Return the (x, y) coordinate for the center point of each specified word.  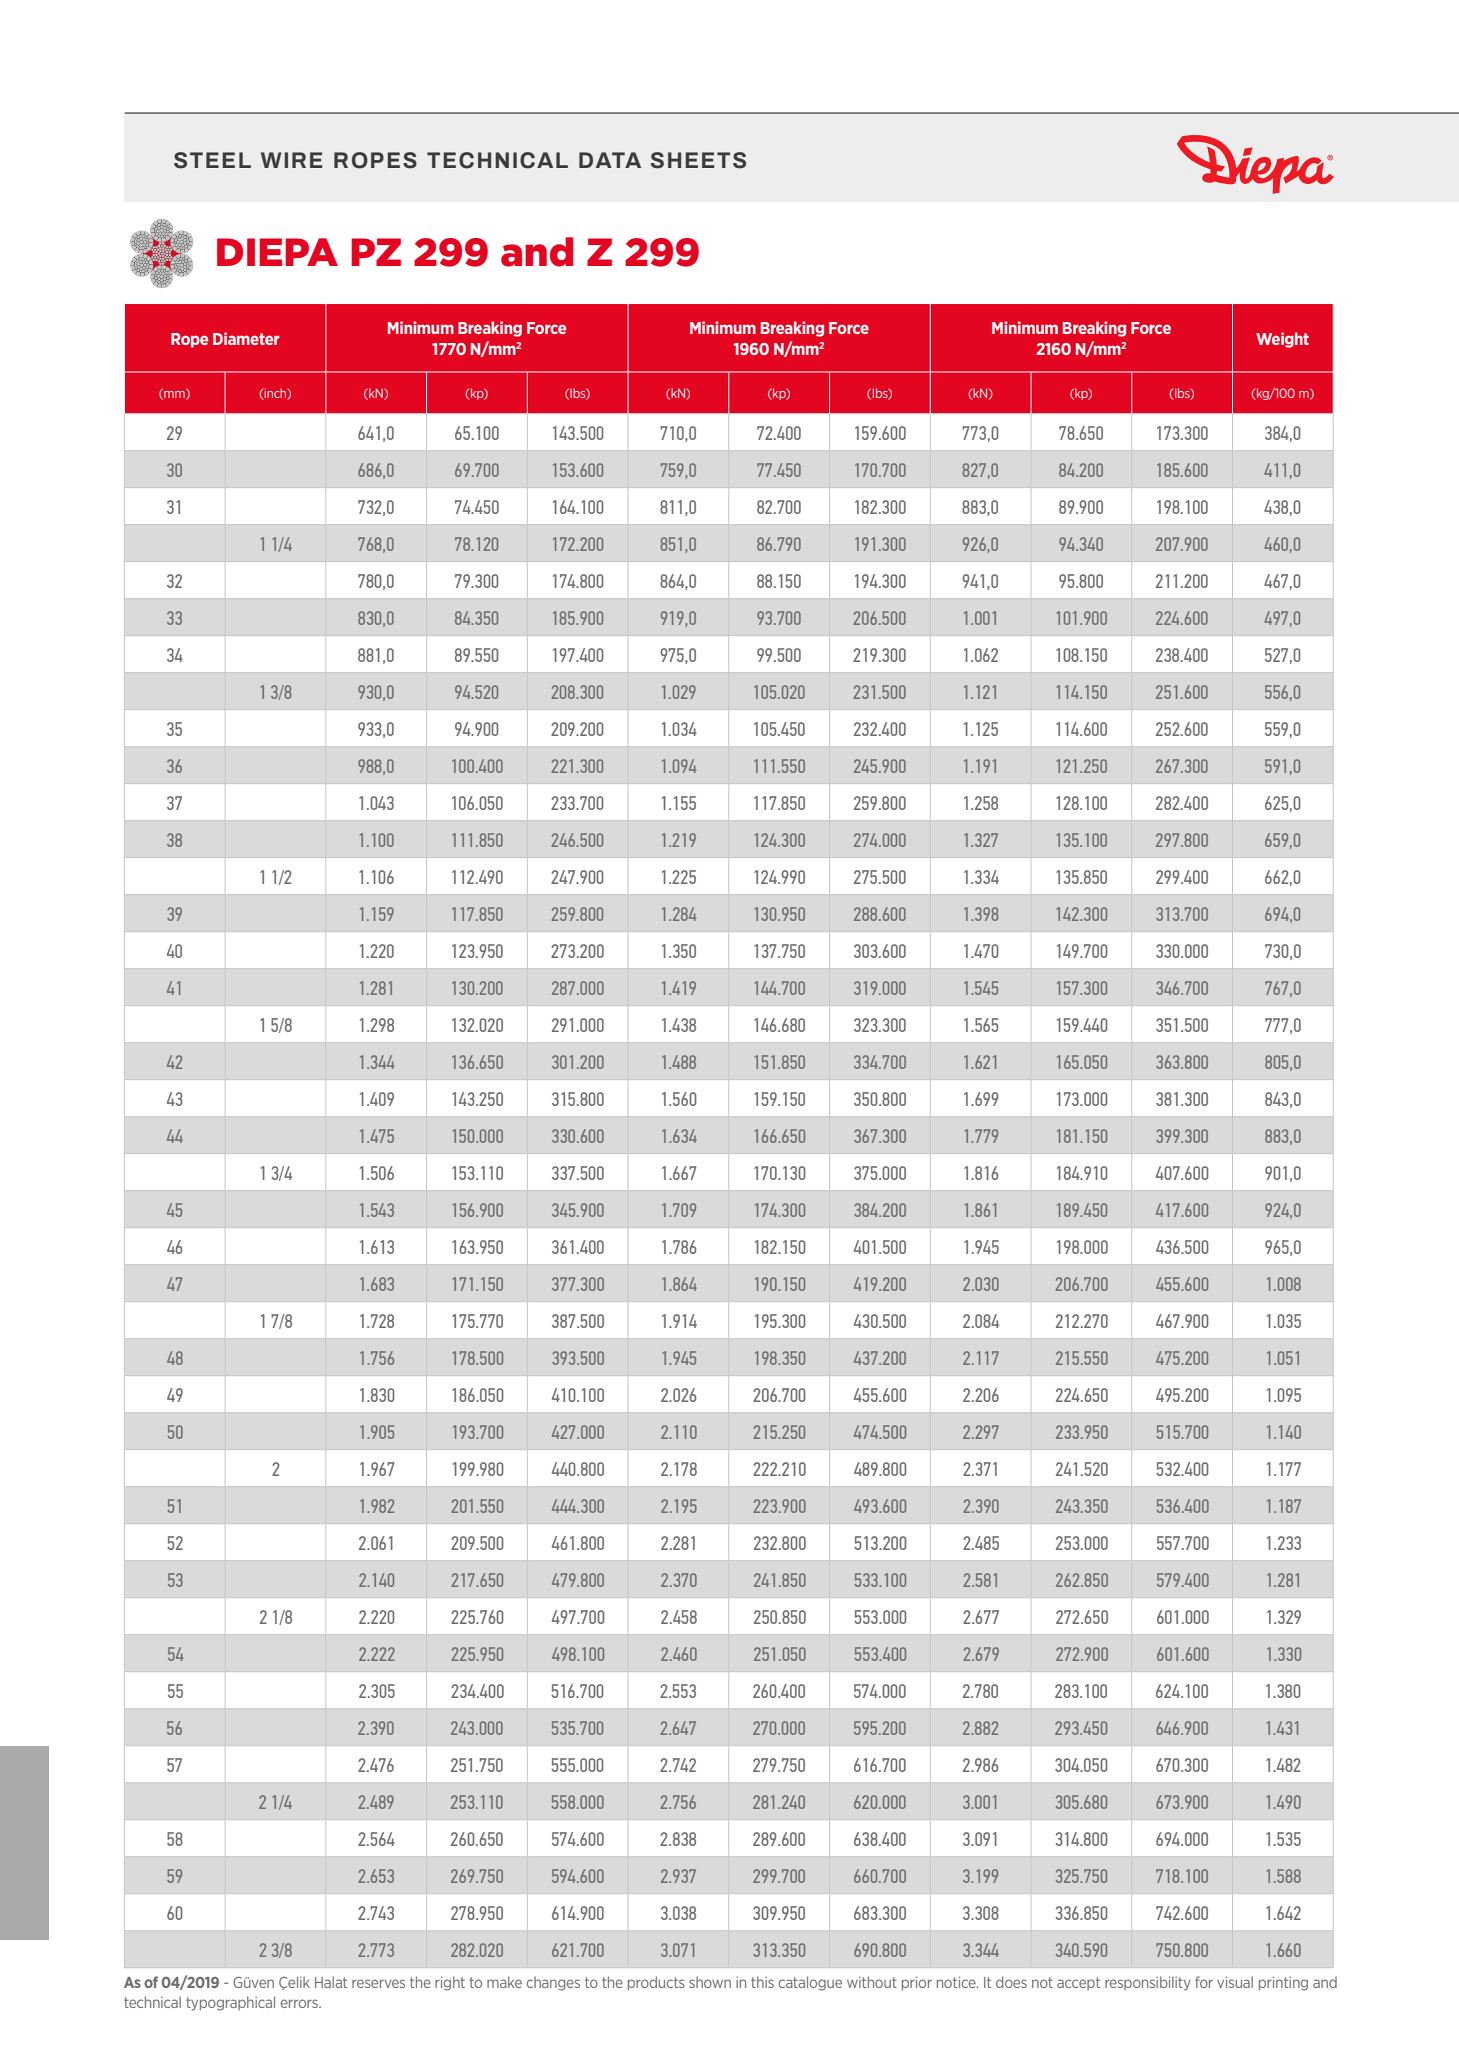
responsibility (1148, 1983)
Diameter (246, 338)
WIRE (291, 160)
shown (710, 1982)
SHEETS (698, 160)
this (762, 1982)
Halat (331, 1982)
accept (1078, 1983)
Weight (1282, 340)
